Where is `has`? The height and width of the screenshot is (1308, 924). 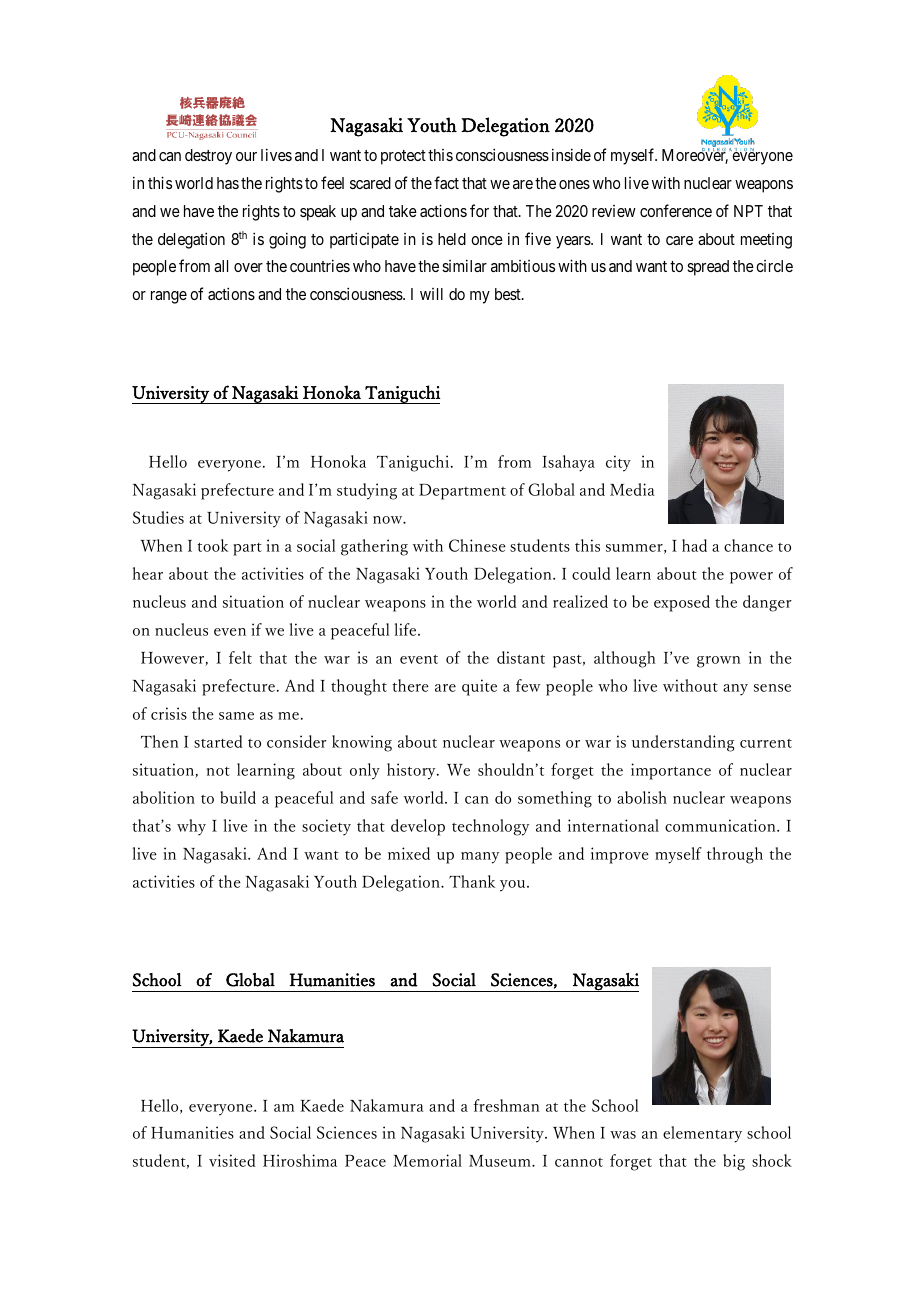
has is located at coordinates (228, 183).
